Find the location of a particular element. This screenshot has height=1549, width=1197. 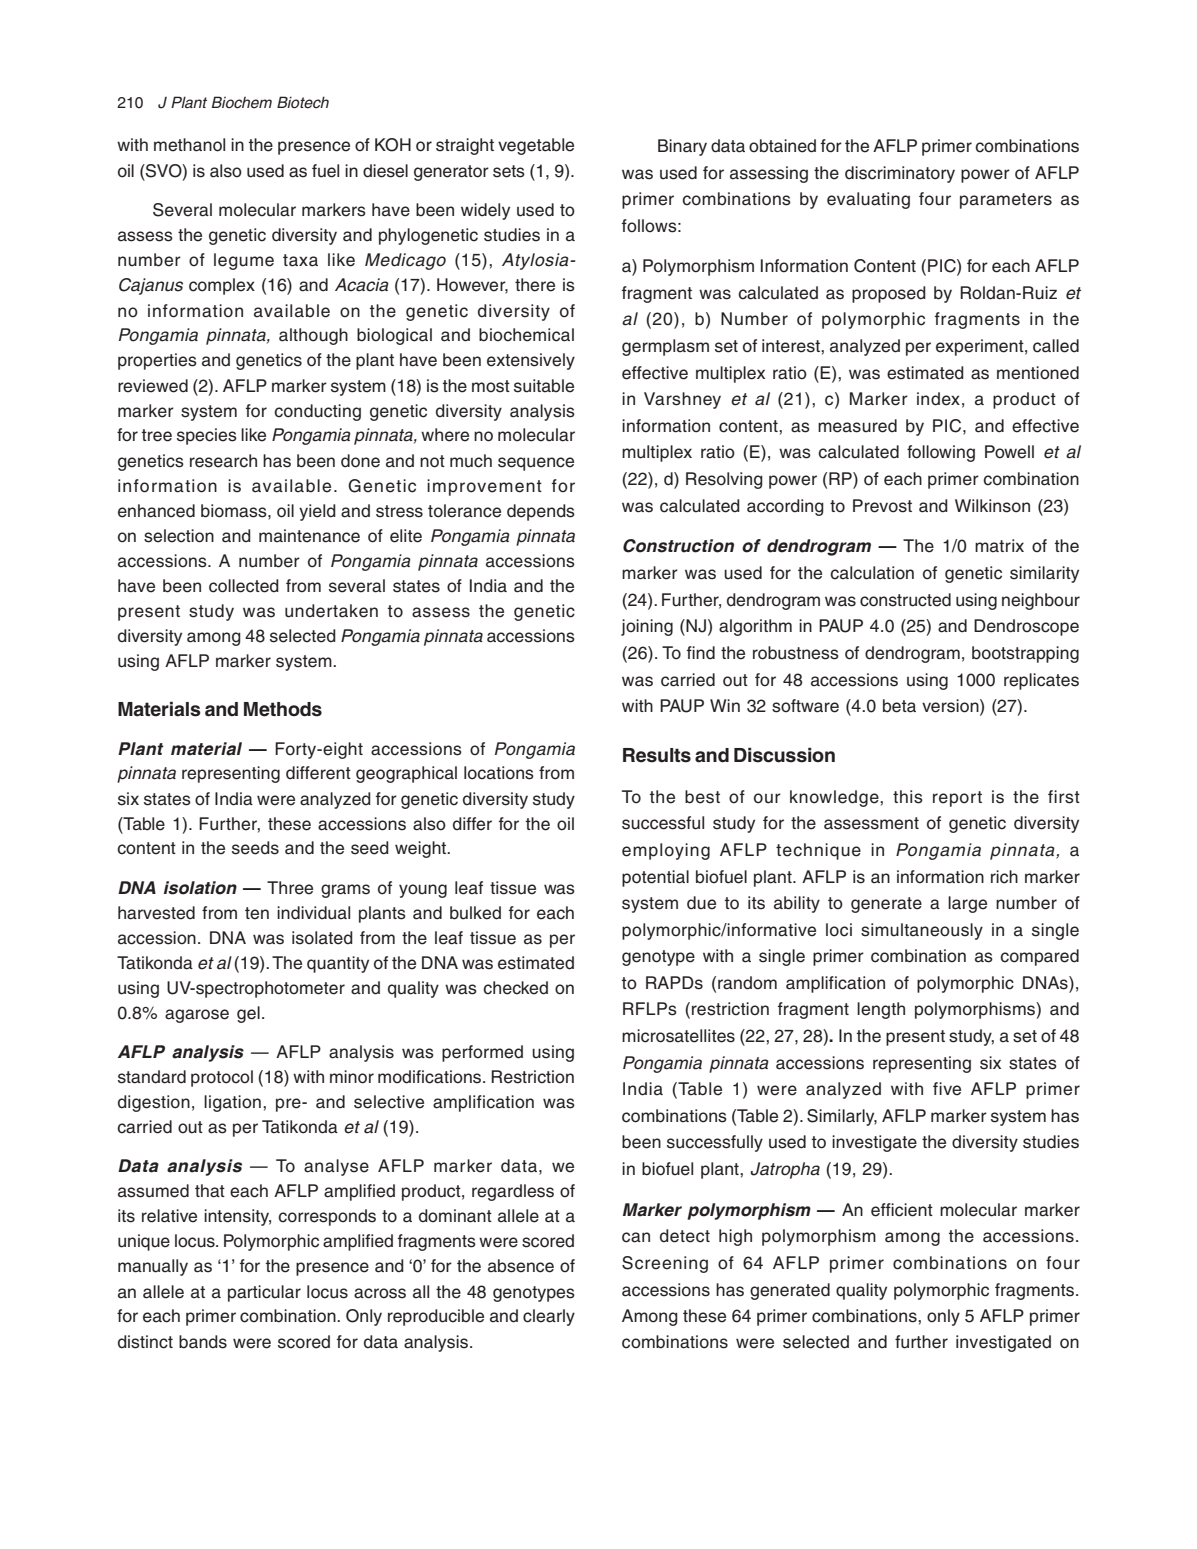

Binary is located at coordinates (682, 147).
